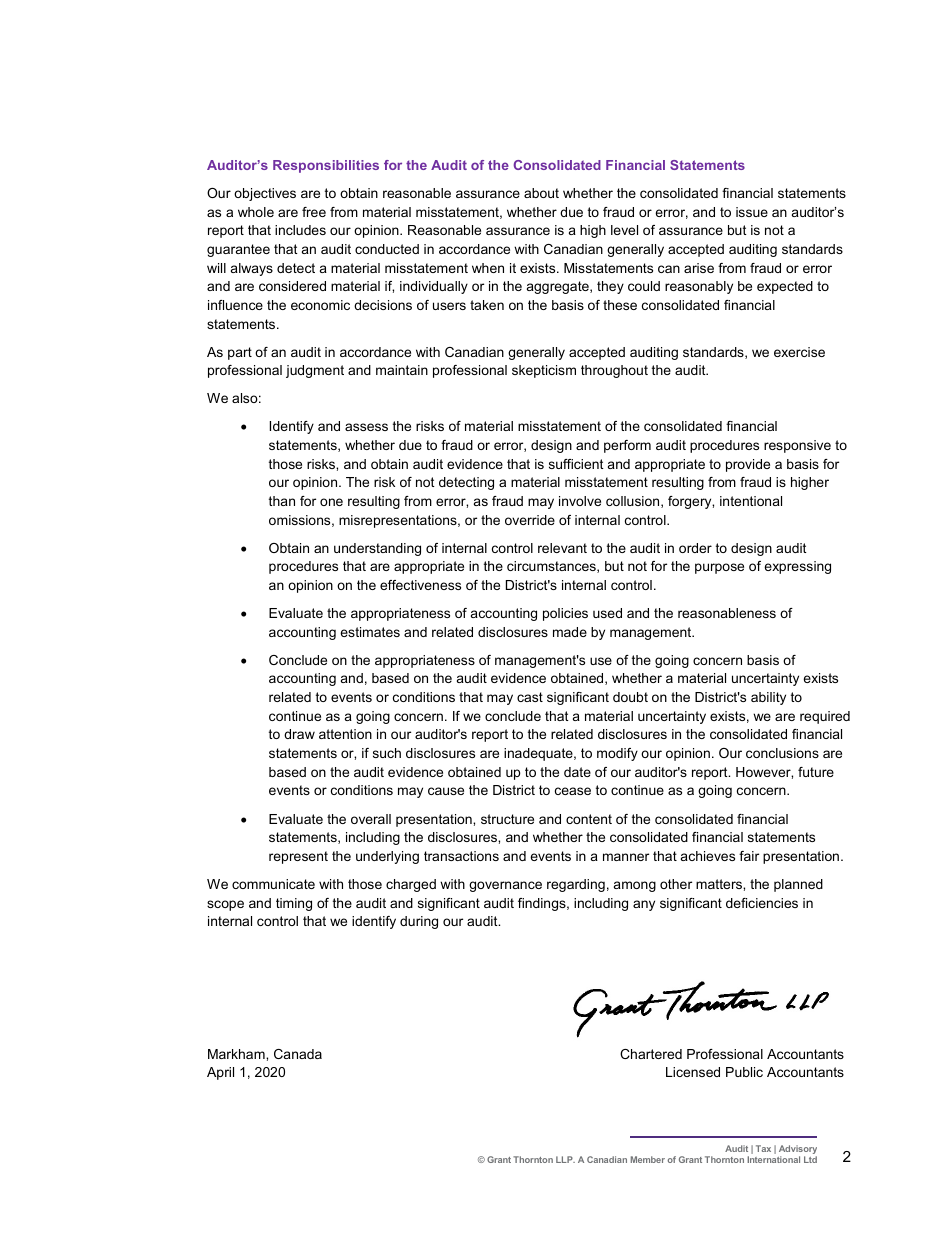 The image size is (952, 1233). What do you see at coordinates (752, 212) in the screenshot?
I see `issue` at bounding box center [752, 212].
